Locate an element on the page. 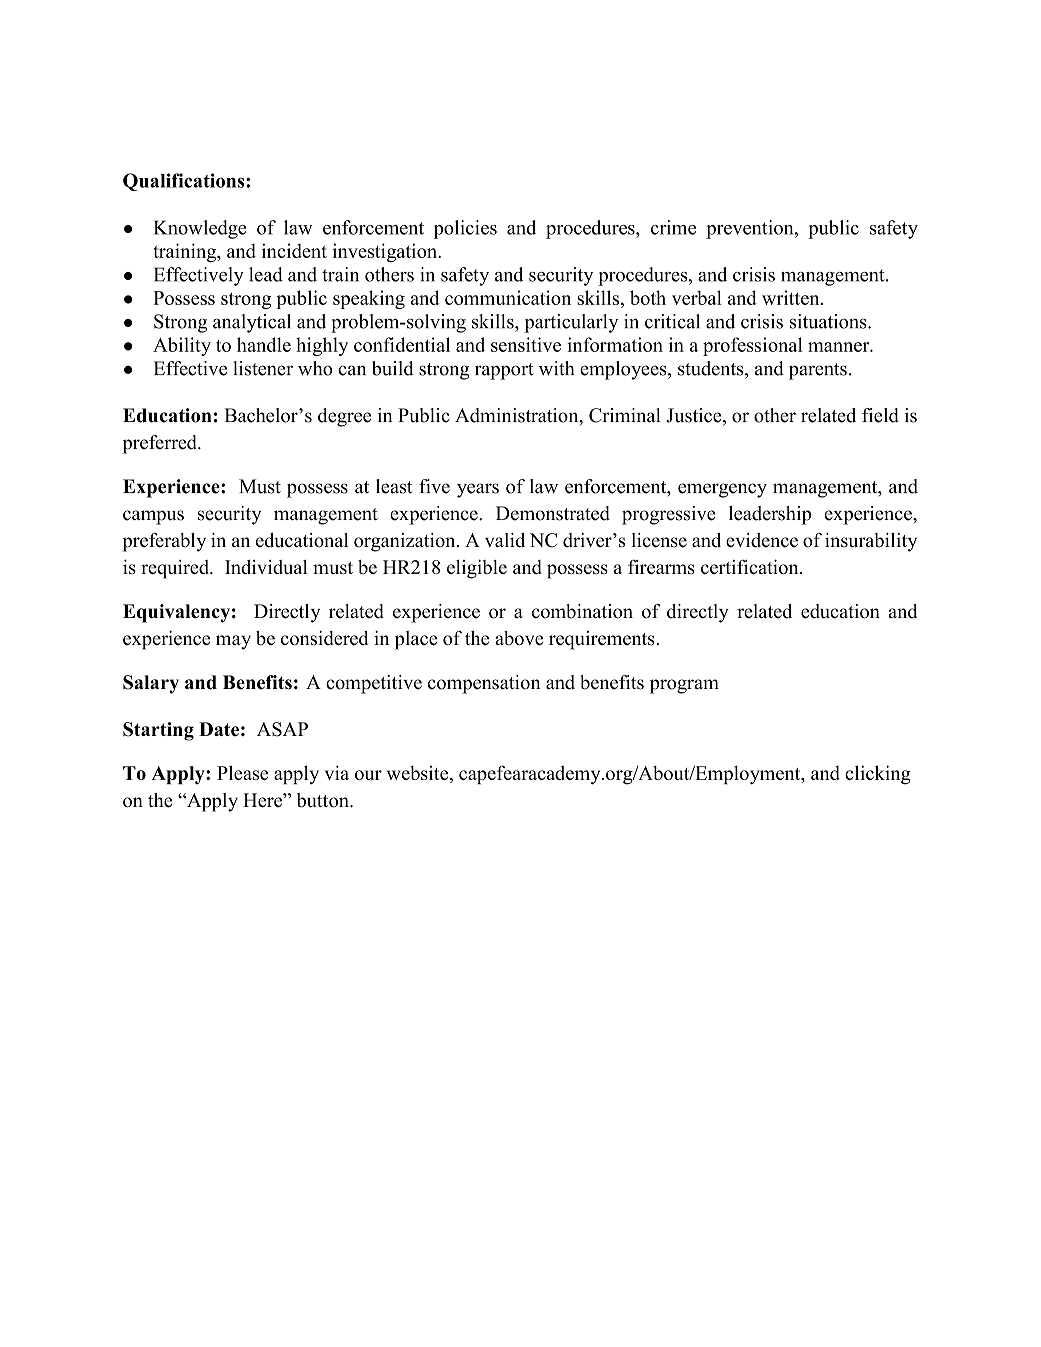 The height and width of the image is (1347, 1041). Please is located at coordinates (242, 772).
